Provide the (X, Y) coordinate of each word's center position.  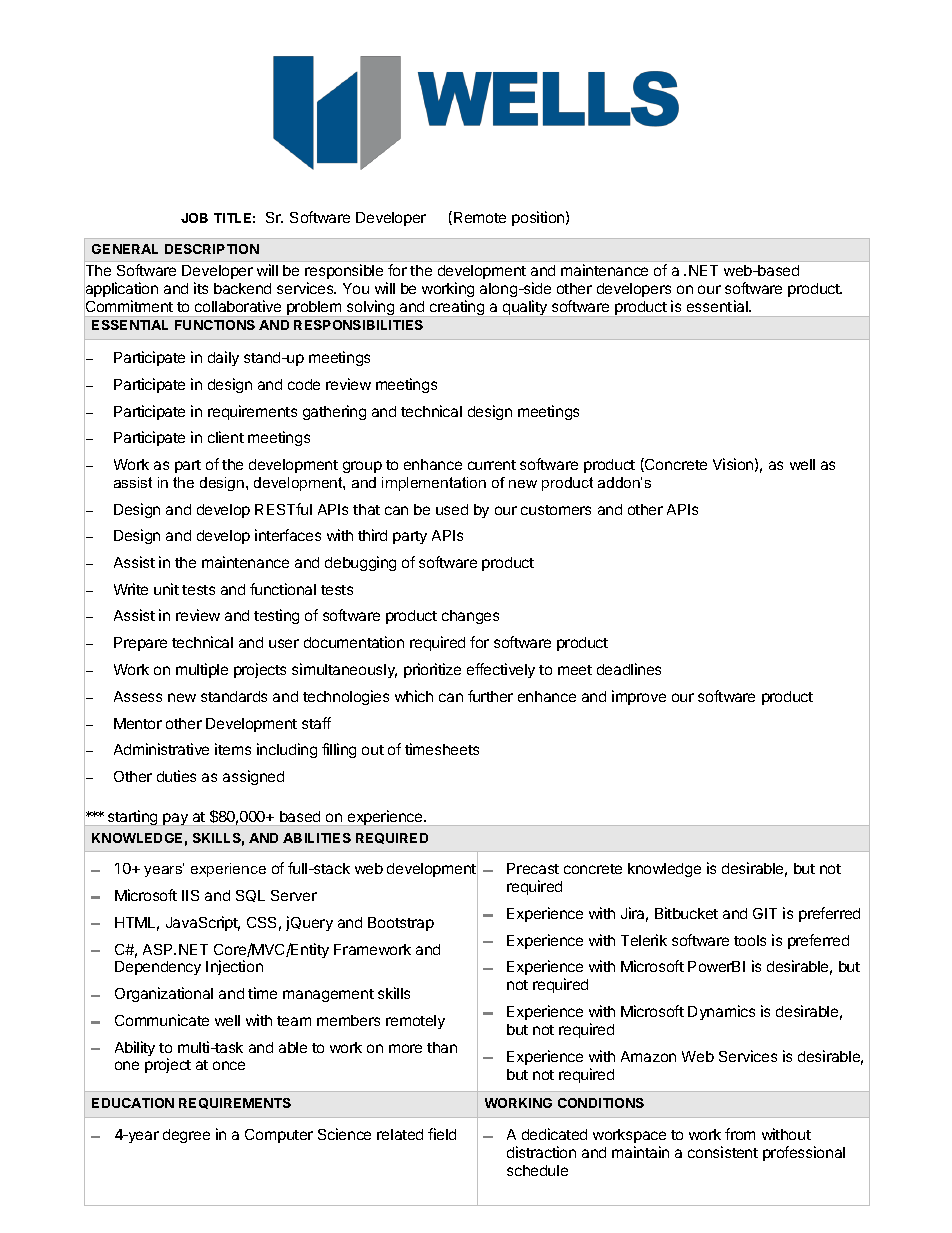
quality (524, 308)
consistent (723, 1152)
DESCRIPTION (212, 249)
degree (186, 1136)
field (442, 1134)
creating (457, 308)
